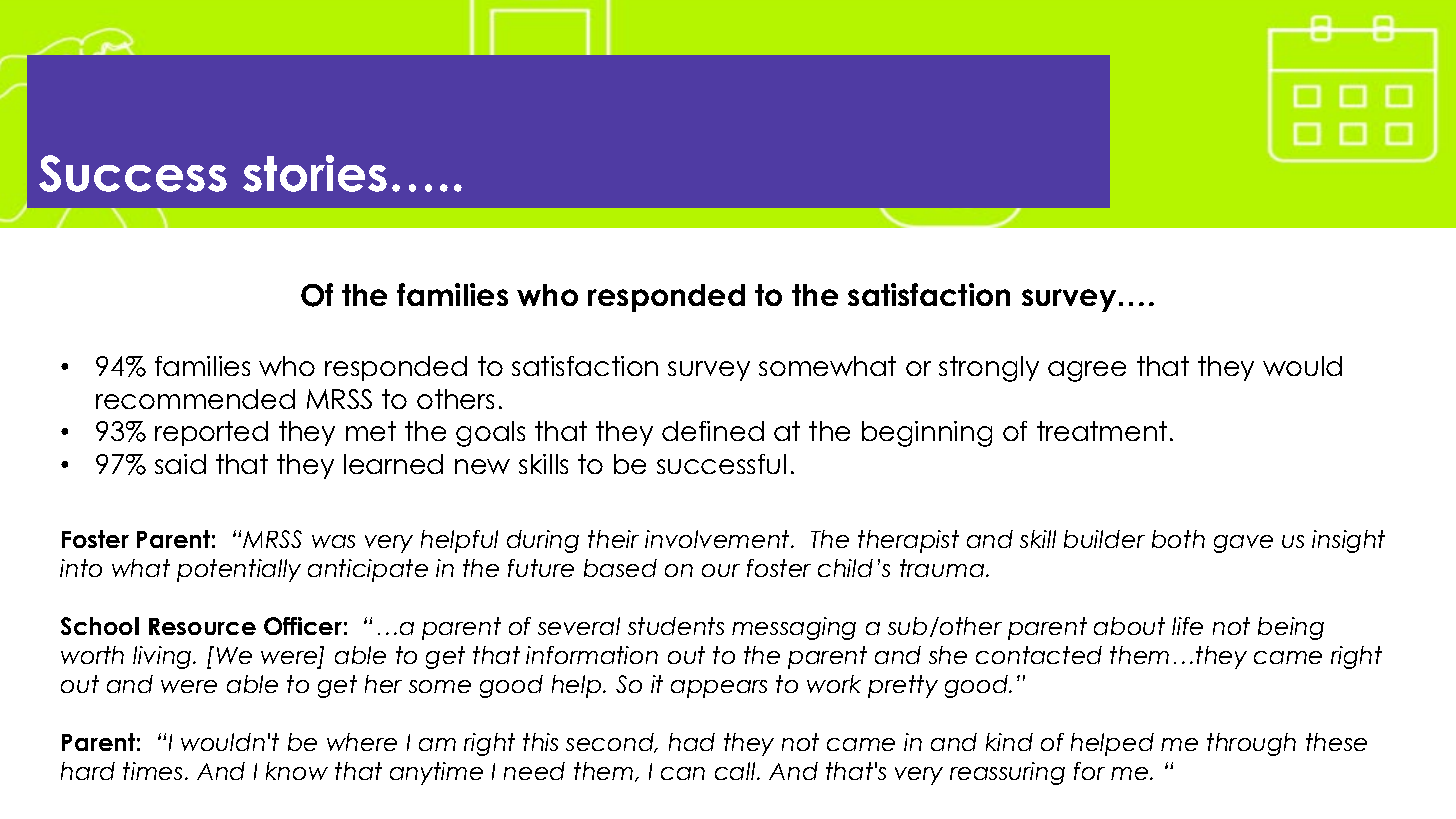  What do you see at coordinates (1251, 744) in the page?
I see `through` at bounding box center [1251, 744].
